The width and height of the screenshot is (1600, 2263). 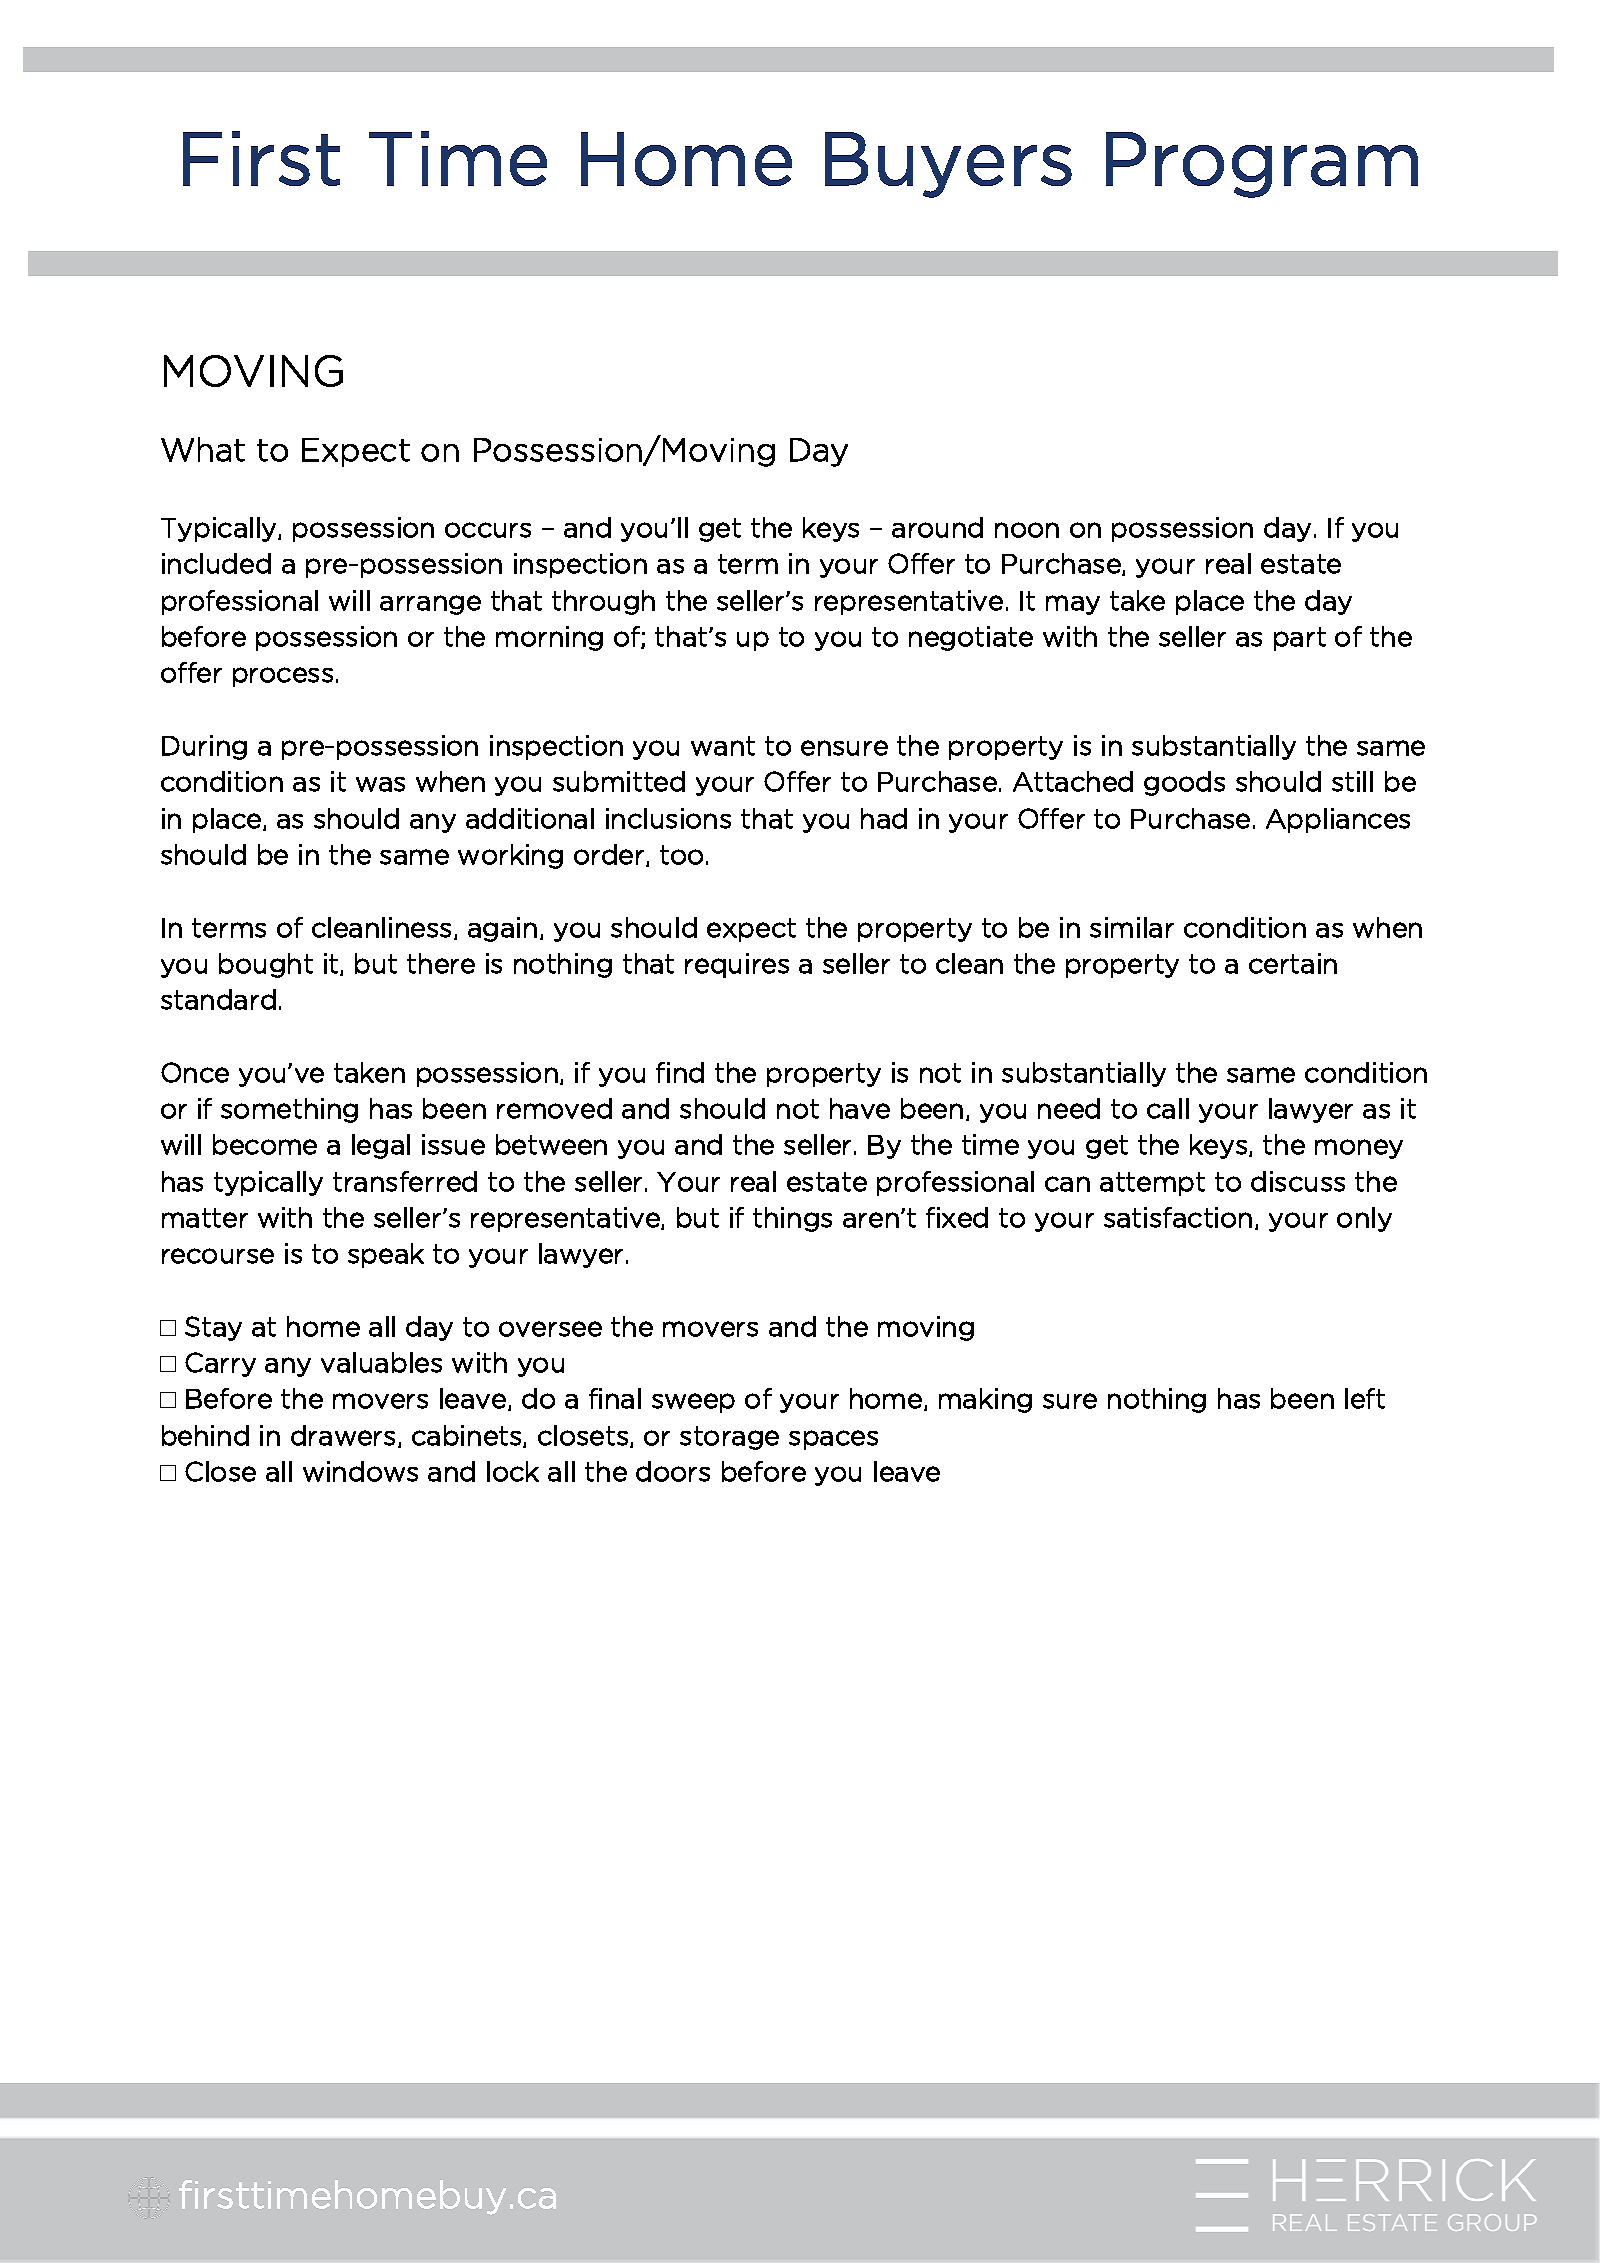 I want to click on goods, so click(x=1184, y=783).
